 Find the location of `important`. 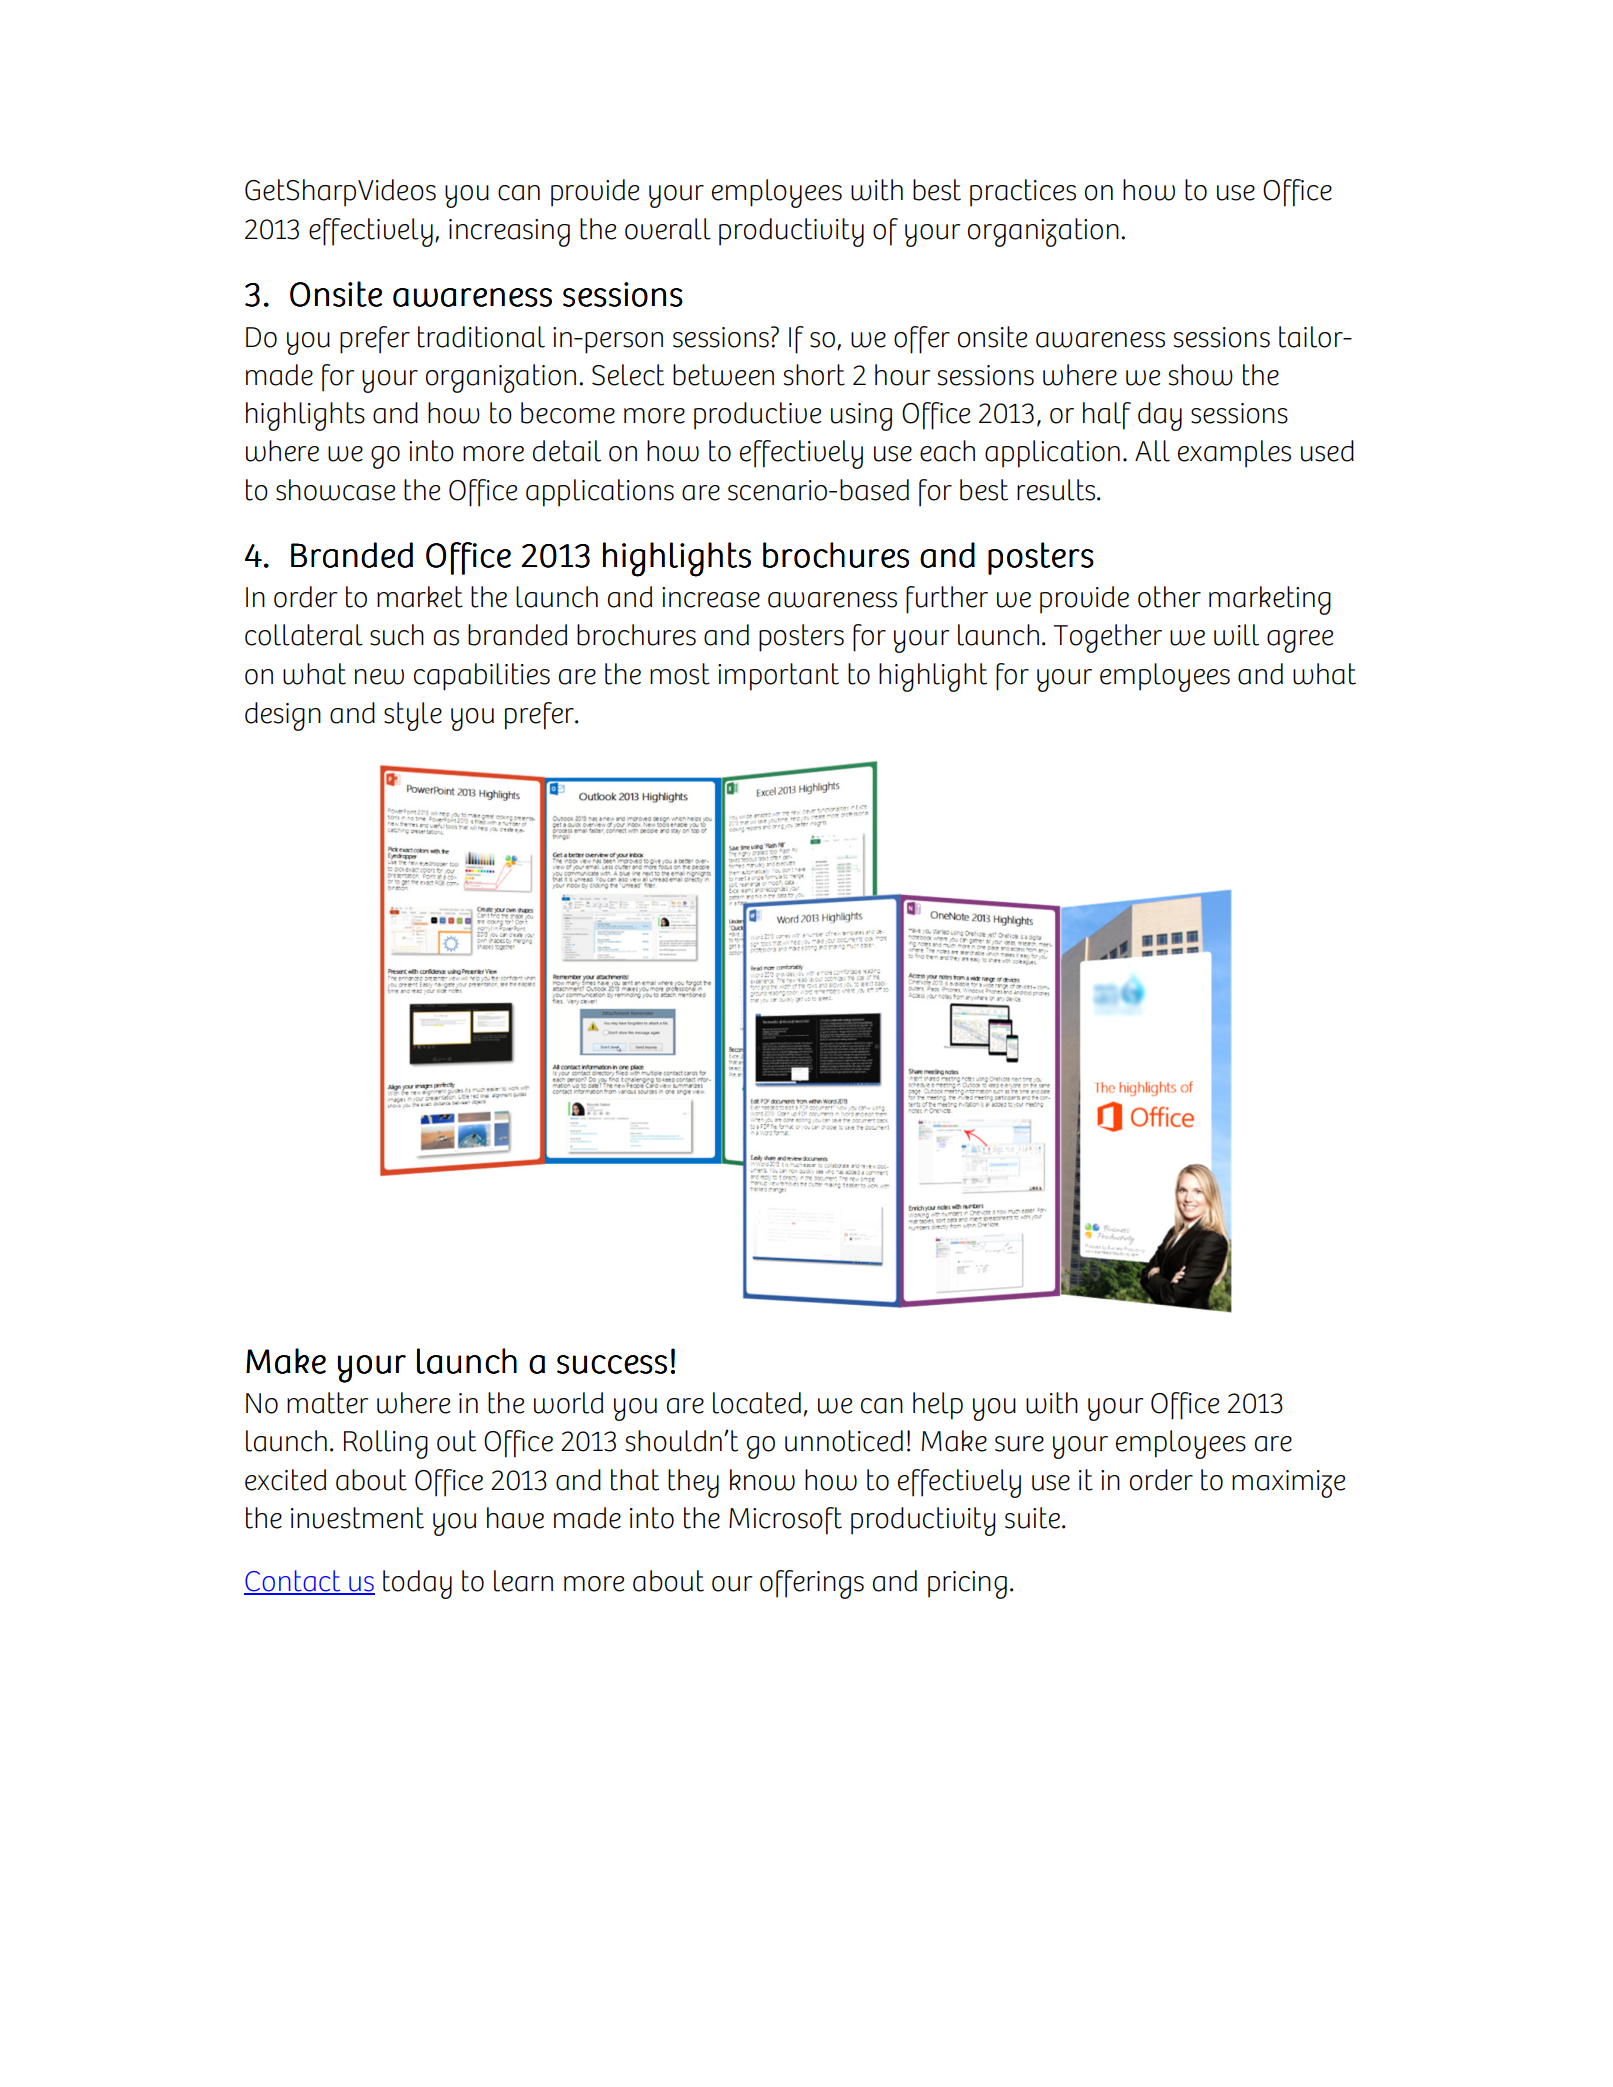

important is located at coordinates (778, 677).
